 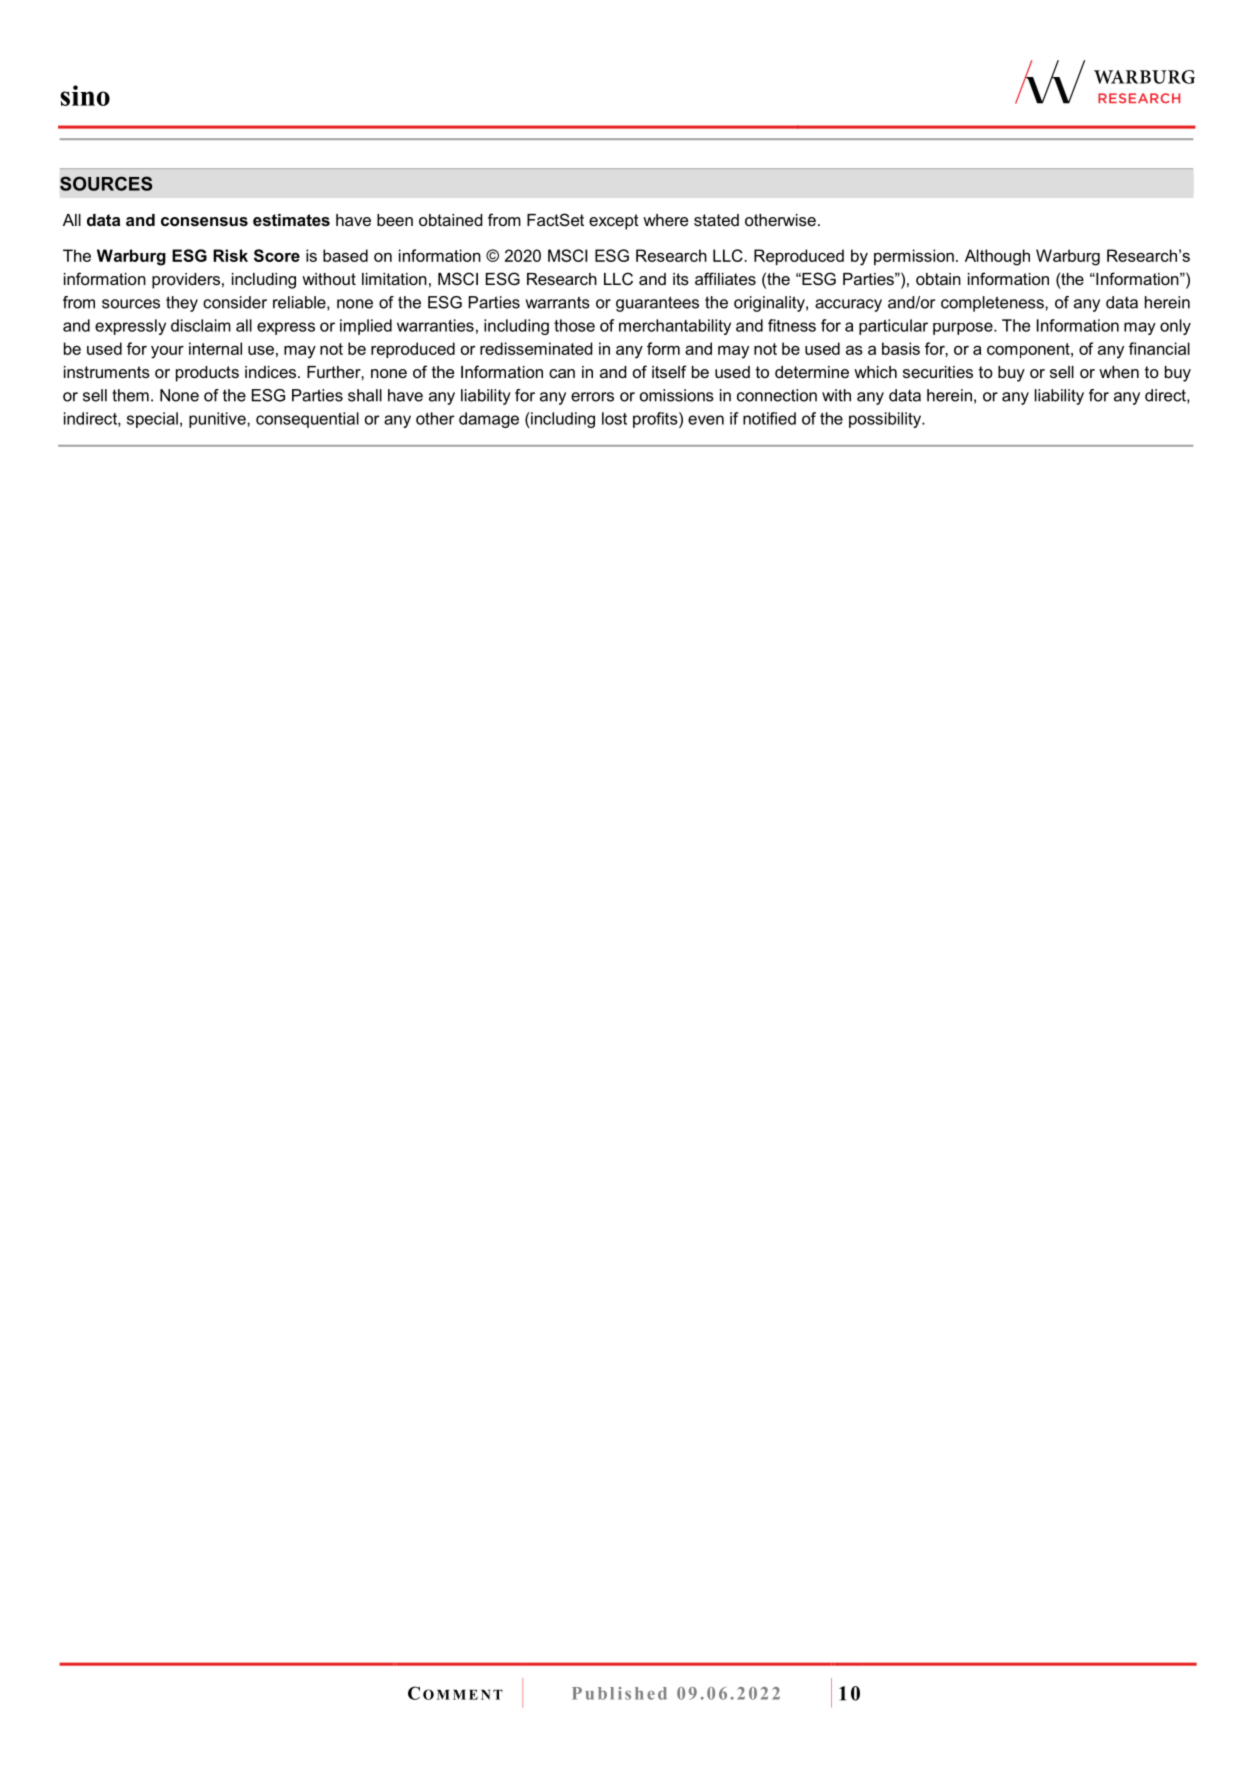 What do you see at coordinates (218, 420) in the page?
I see `punitive` at bounding box center [218, 420].
